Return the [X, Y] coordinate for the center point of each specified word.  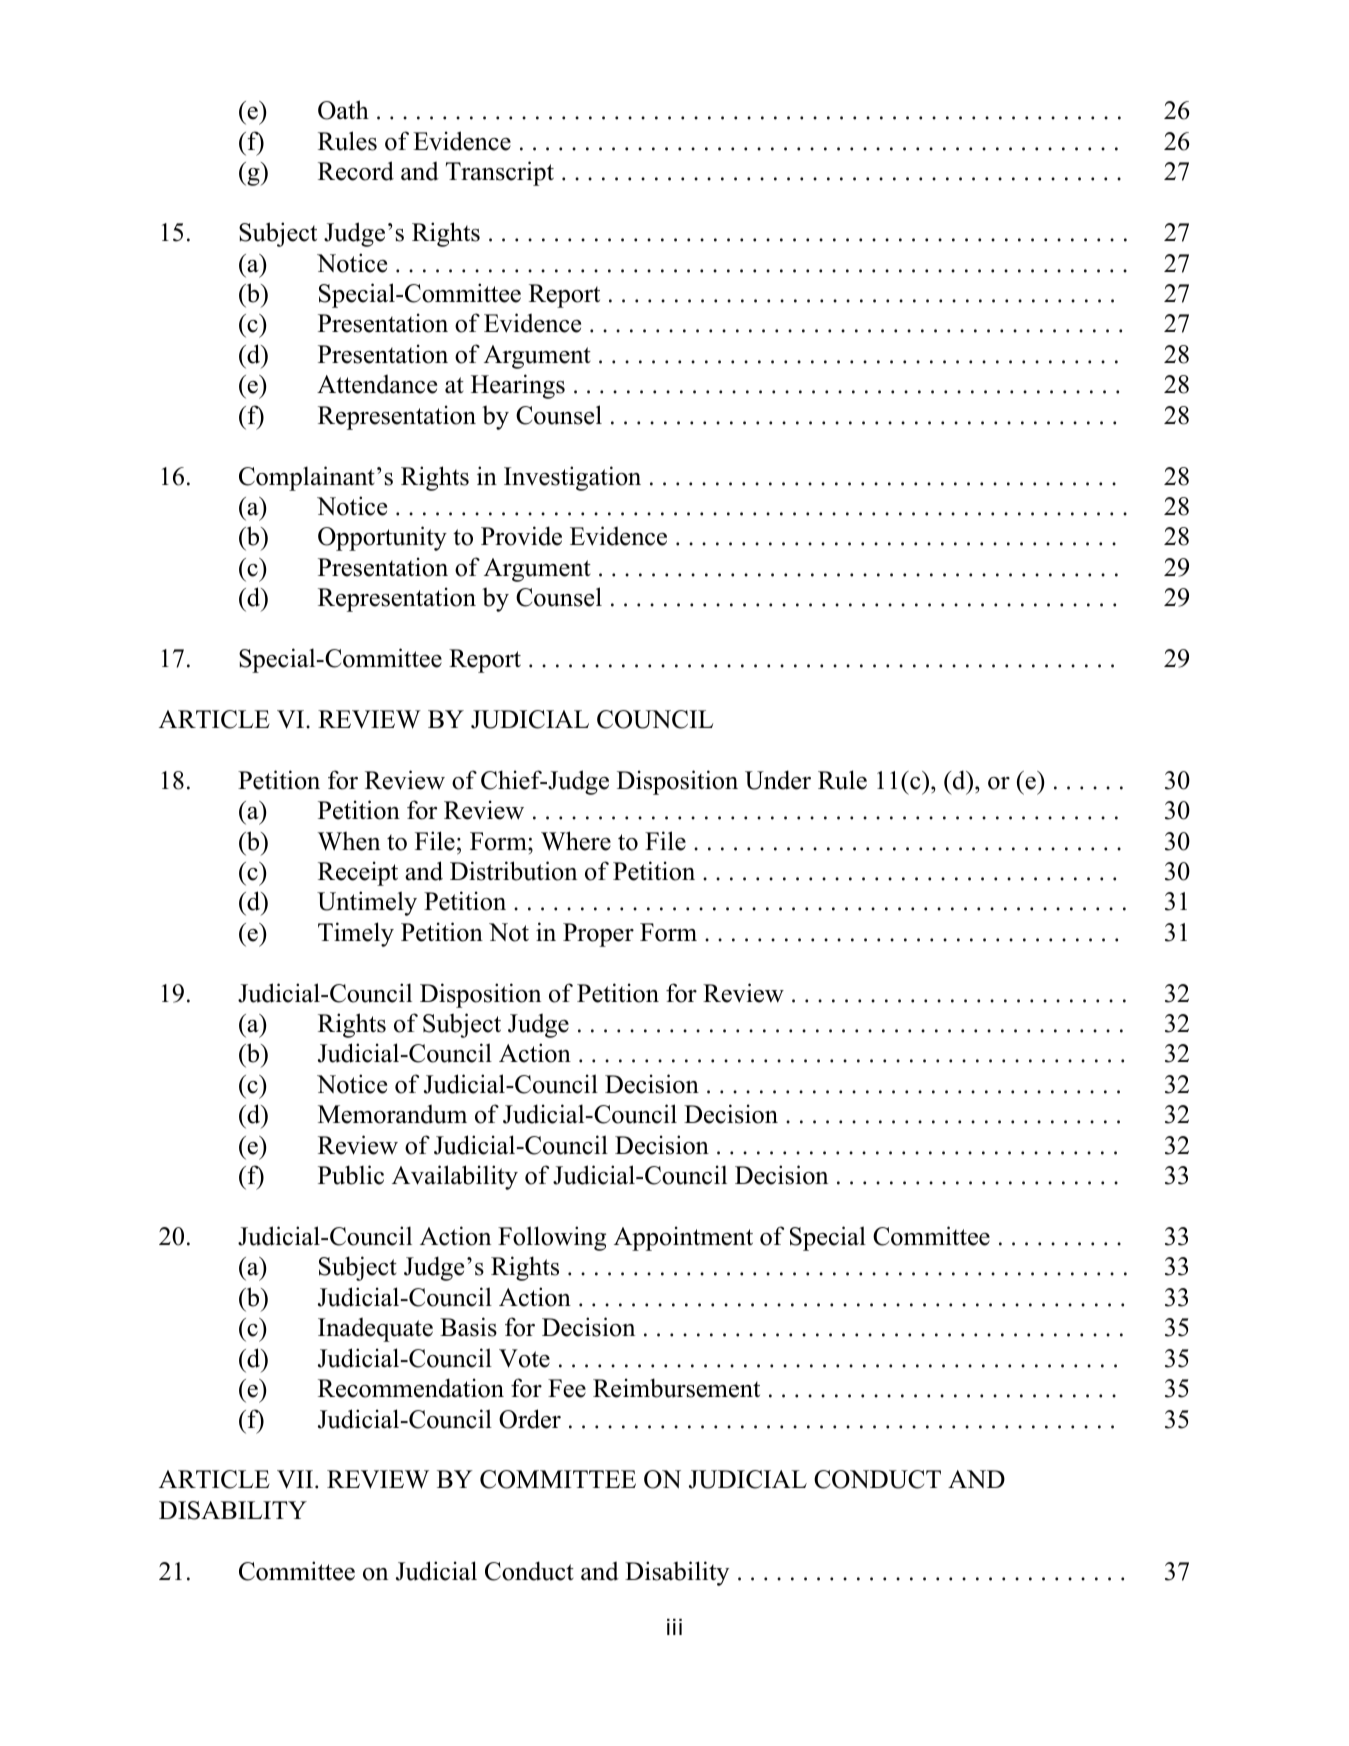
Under [778, 780]
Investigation [572, 478]
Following [552, 1238]
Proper [598, 935]
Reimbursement [676, 1388]
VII [295, 1479]
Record [356, 171]
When [348, 841]
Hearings [518, 386]
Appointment [683, 1238]
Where [576, 841]
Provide [521, 536]
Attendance [377, 384]
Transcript [500, 173]
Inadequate [375, 1329]
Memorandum [392, 1114]
